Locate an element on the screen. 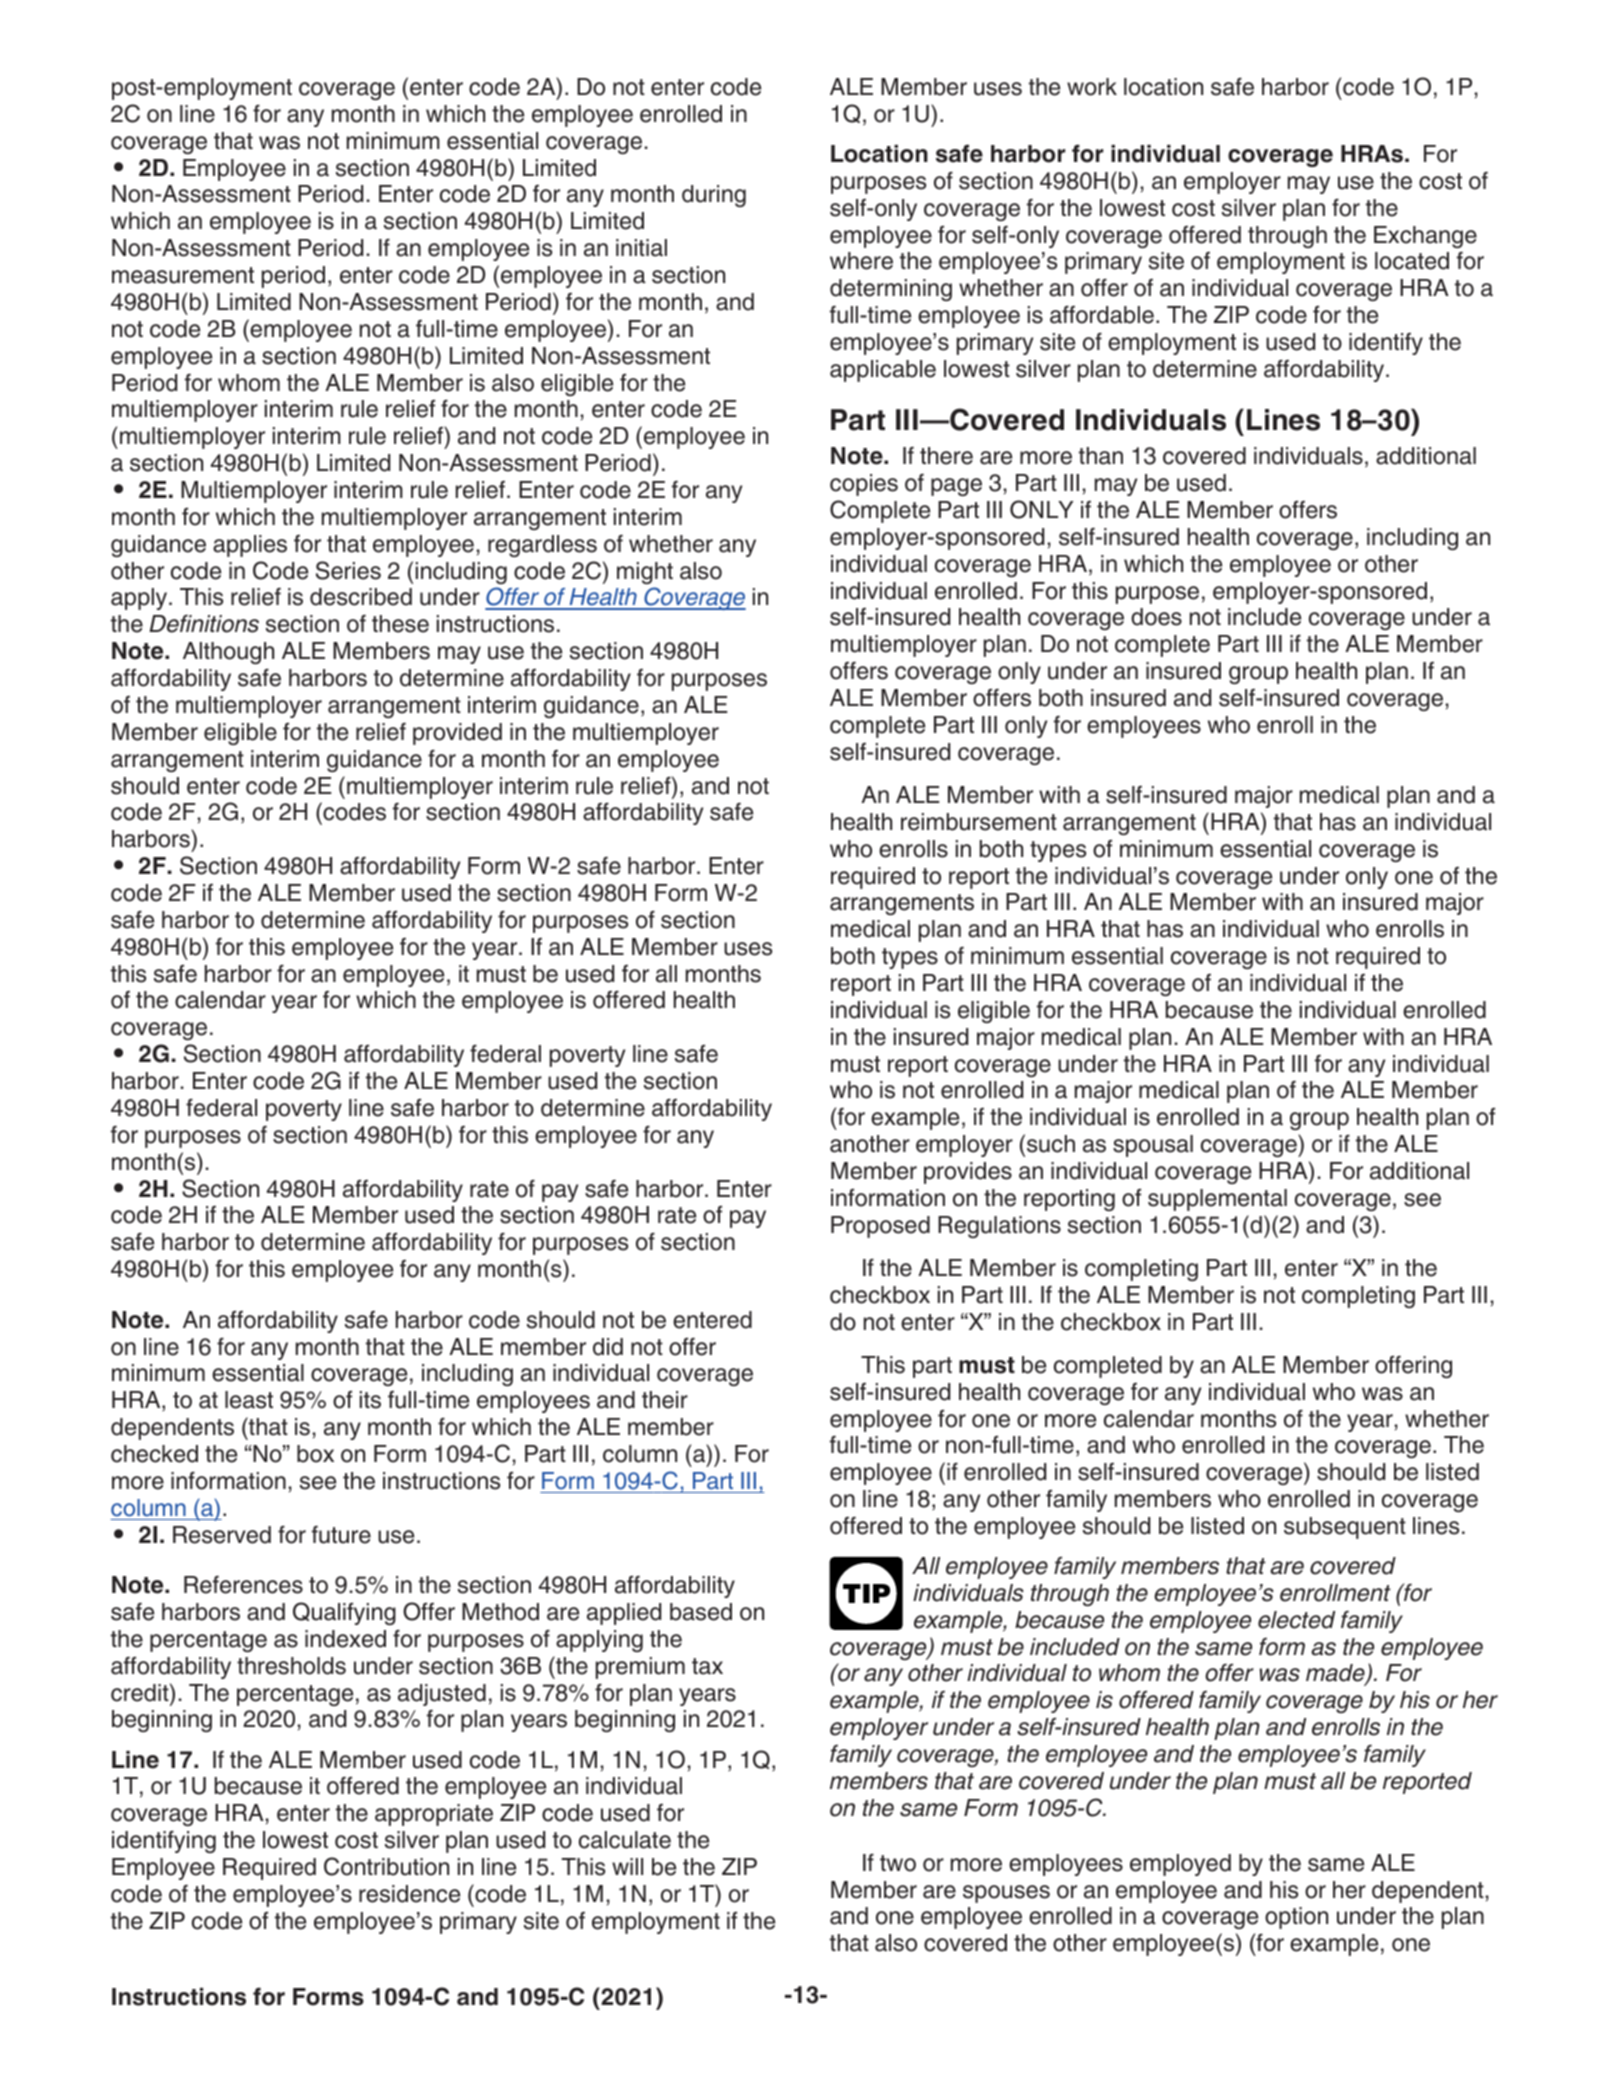 This screenshot has width=1612, height=2086. subsequent is located at coordinates (1345, 1528).
